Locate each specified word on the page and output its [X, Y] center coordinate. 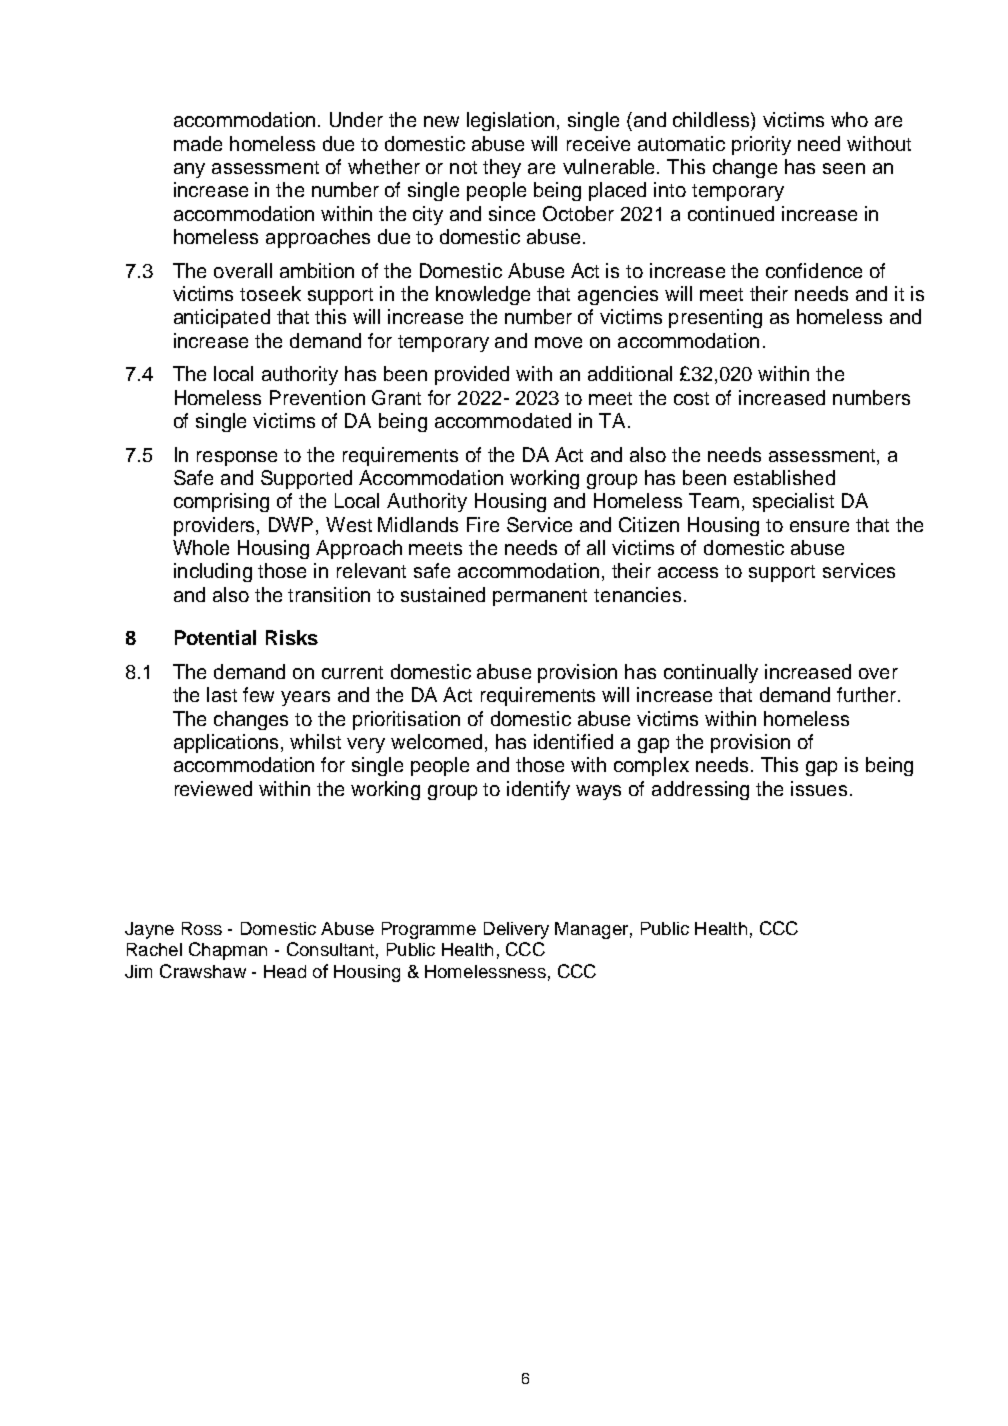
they [502, 168]
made [198, 143]
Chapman [228, 951]
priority [761, 145]
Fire [483, 524]
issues [819, 788]
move [558, 342]
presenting [715, 318]
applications [228, 743]
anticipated [222, 318]
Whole [201, 547]
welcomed [436, 741]
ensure [819, 526]
